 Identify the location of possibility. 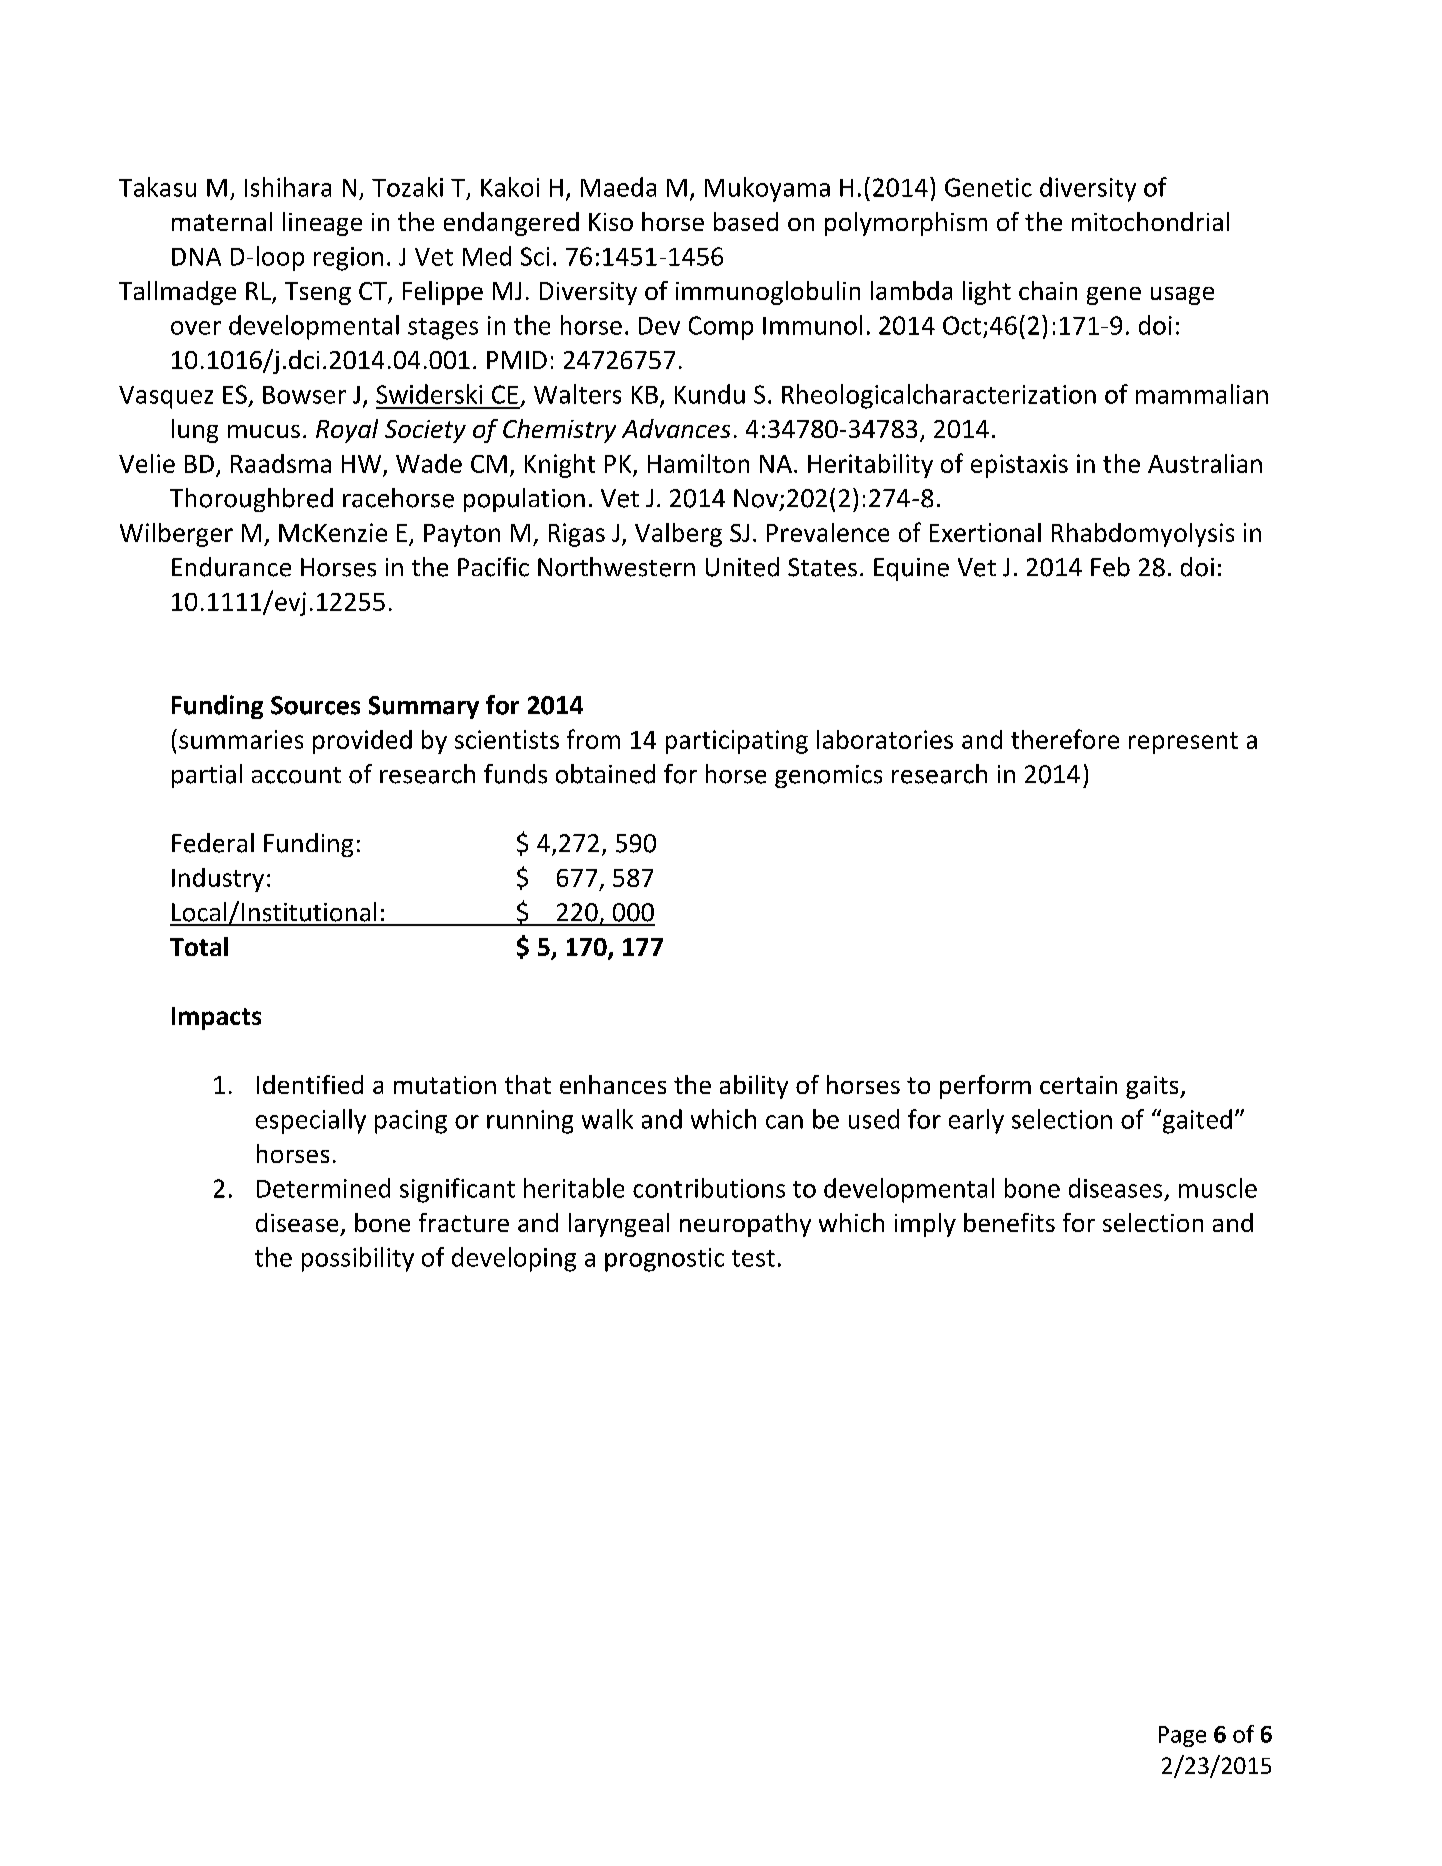
(358, 1259).
